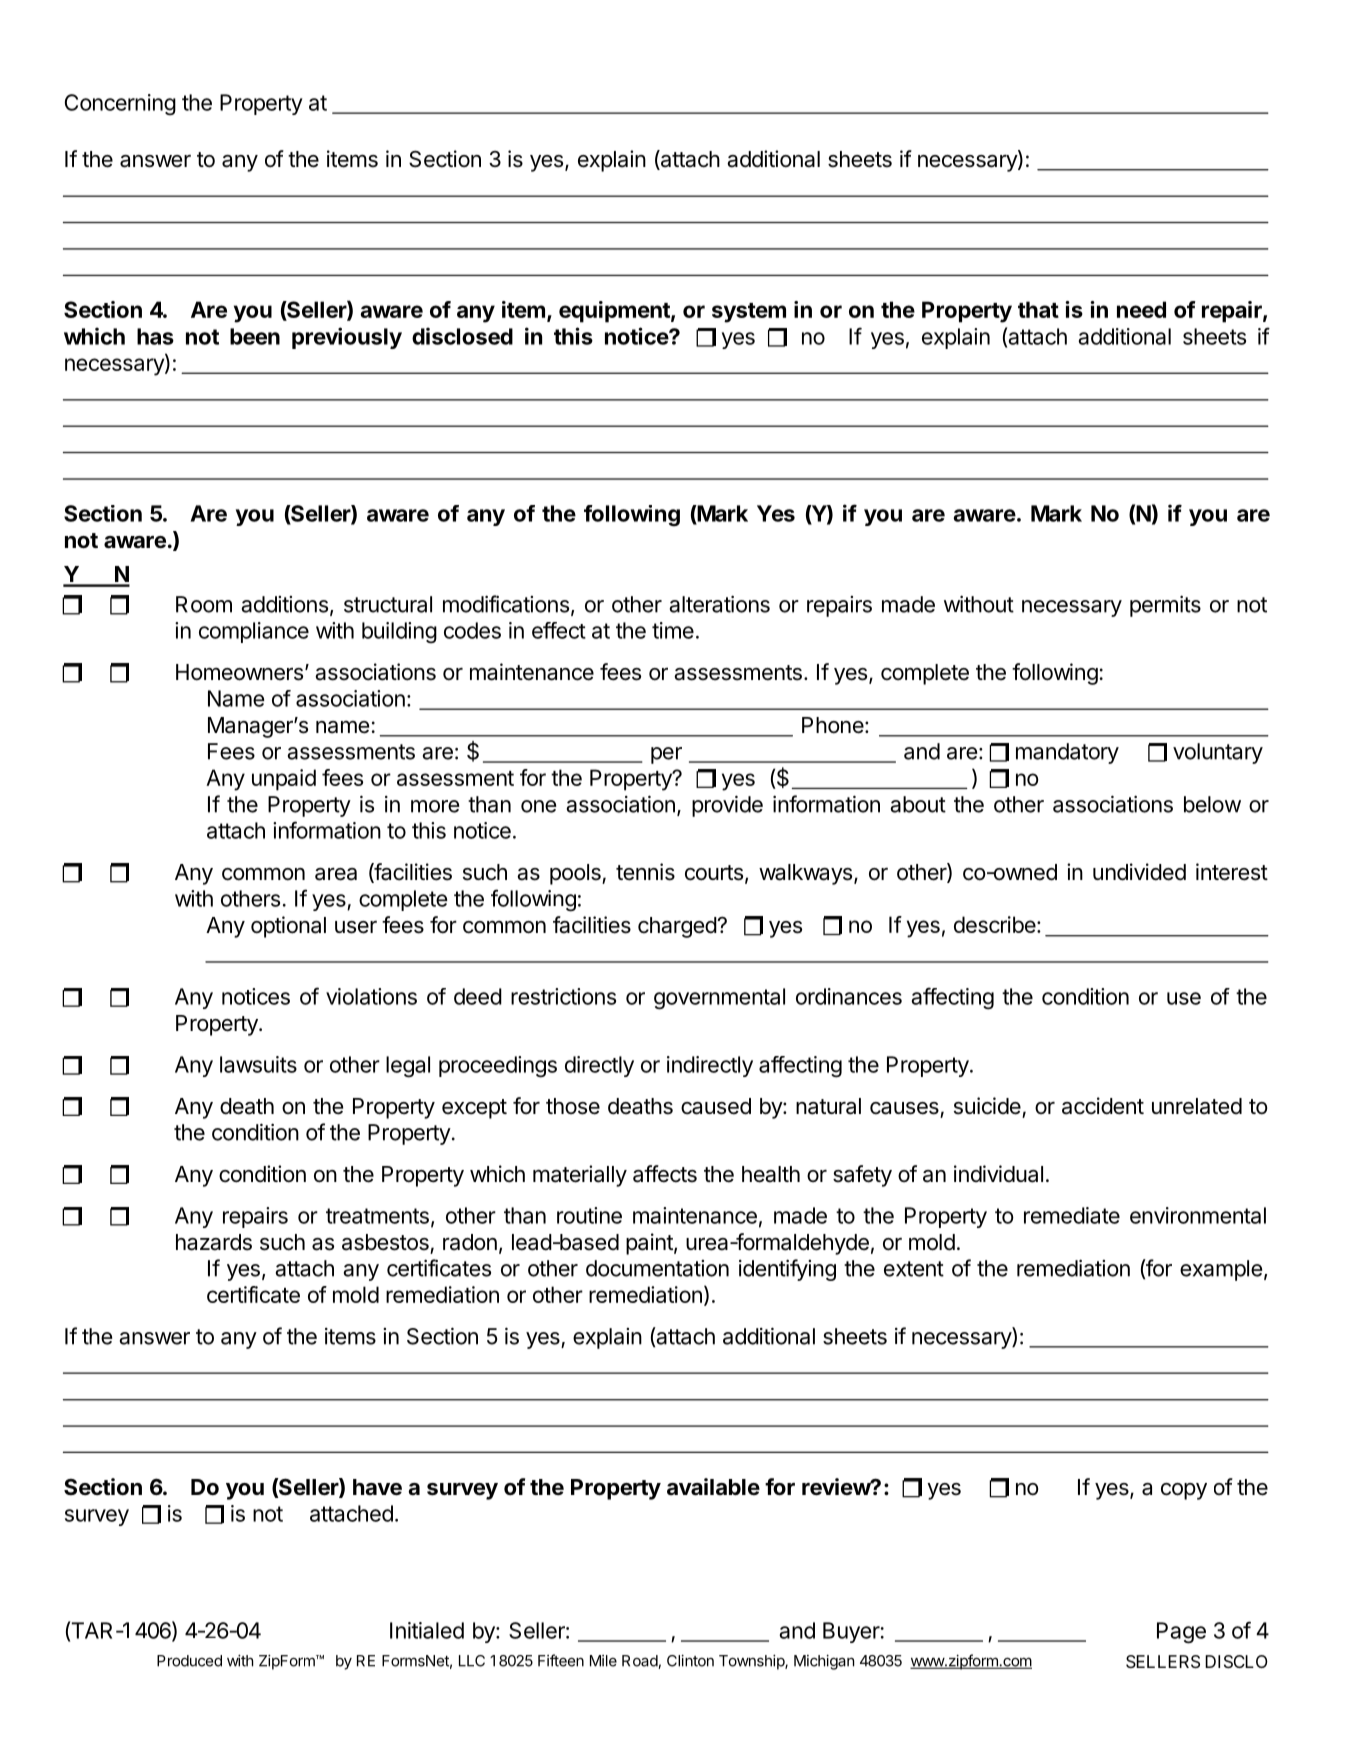 The height and width of the page is (1743, 1347). I want to click on hazards, so click(214, 1242).
